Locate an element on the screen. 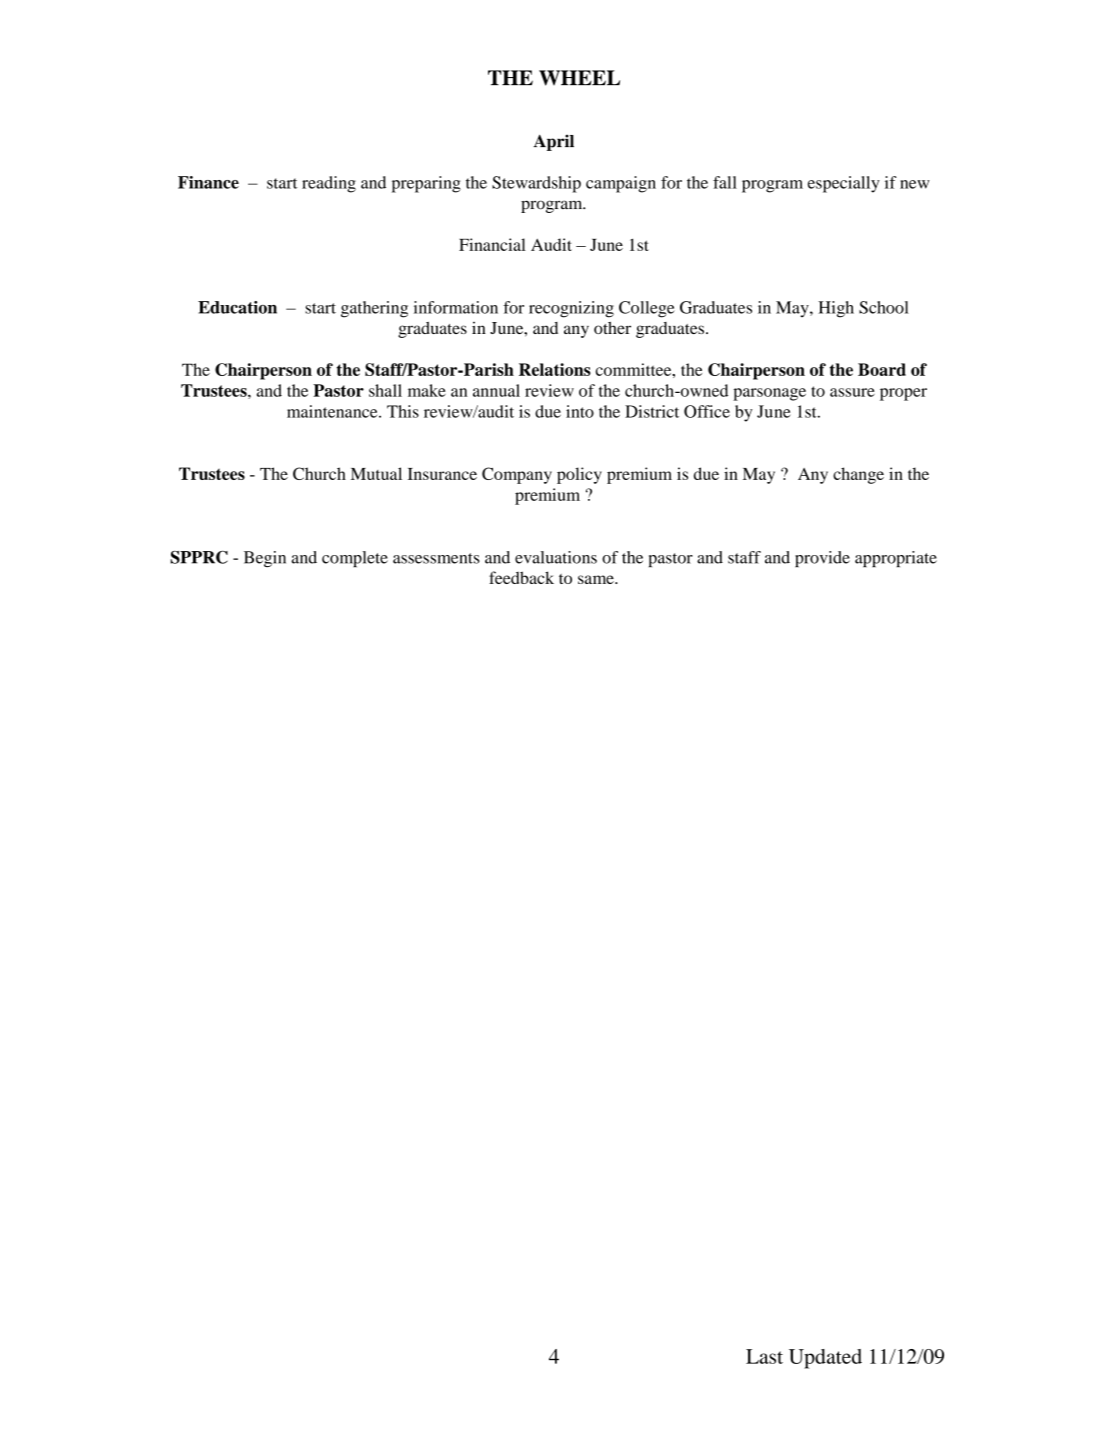  same is located at coordinates (597, 579).
